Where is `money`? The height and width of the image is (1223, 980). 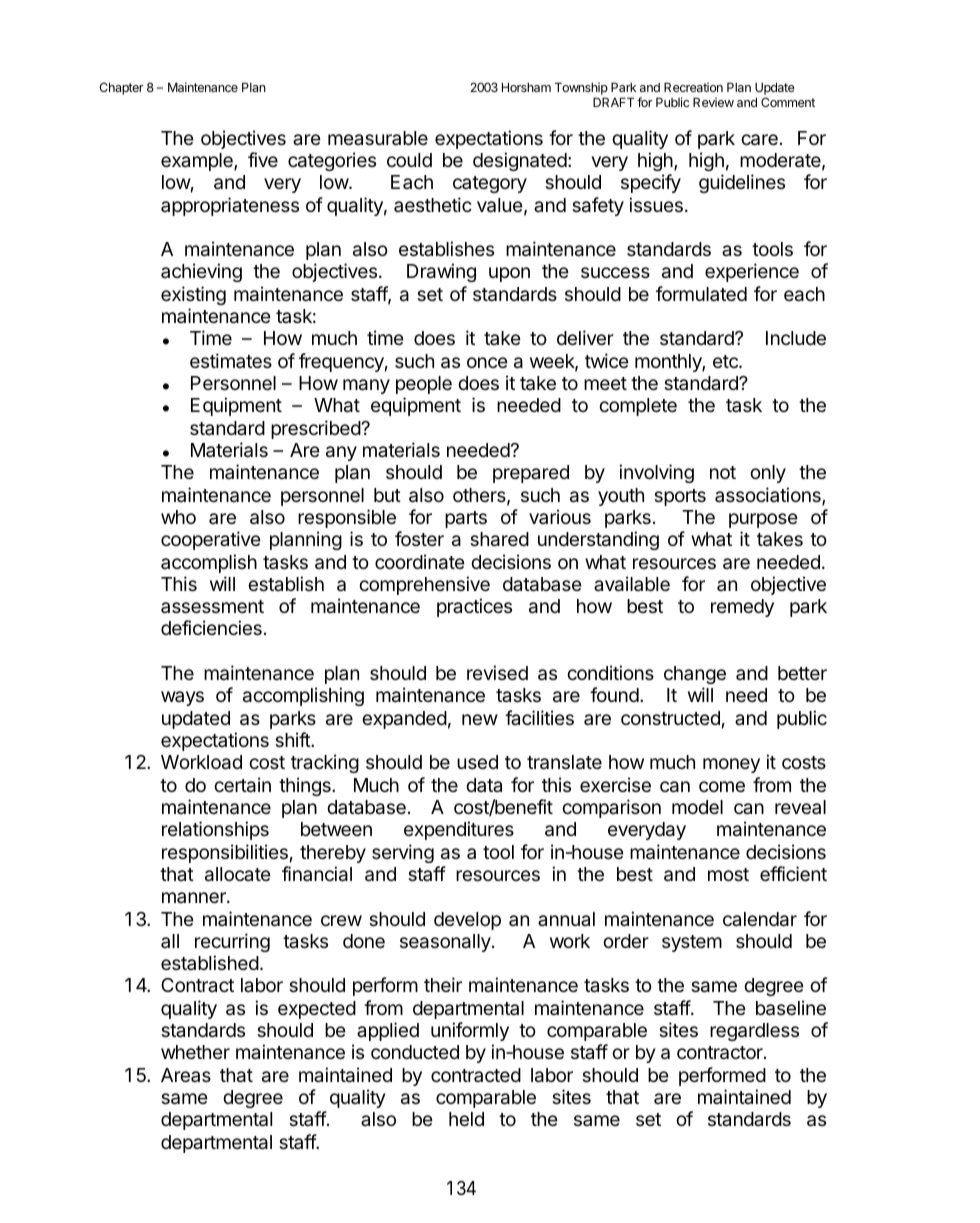 money is located at coordinates (731, 765).
